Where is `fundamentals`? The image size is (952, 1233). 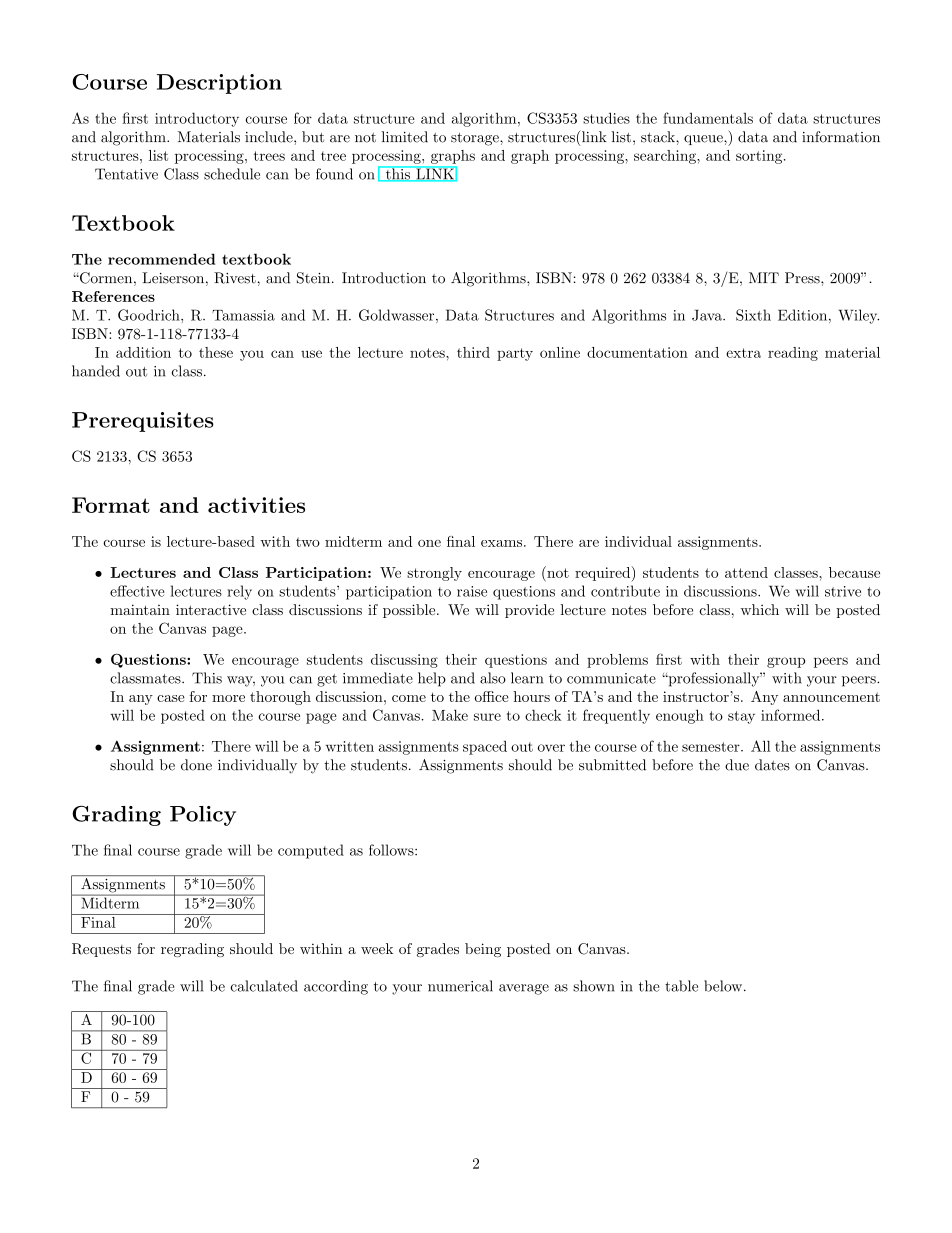
fundamentals is located at coordinates (708, 118).
